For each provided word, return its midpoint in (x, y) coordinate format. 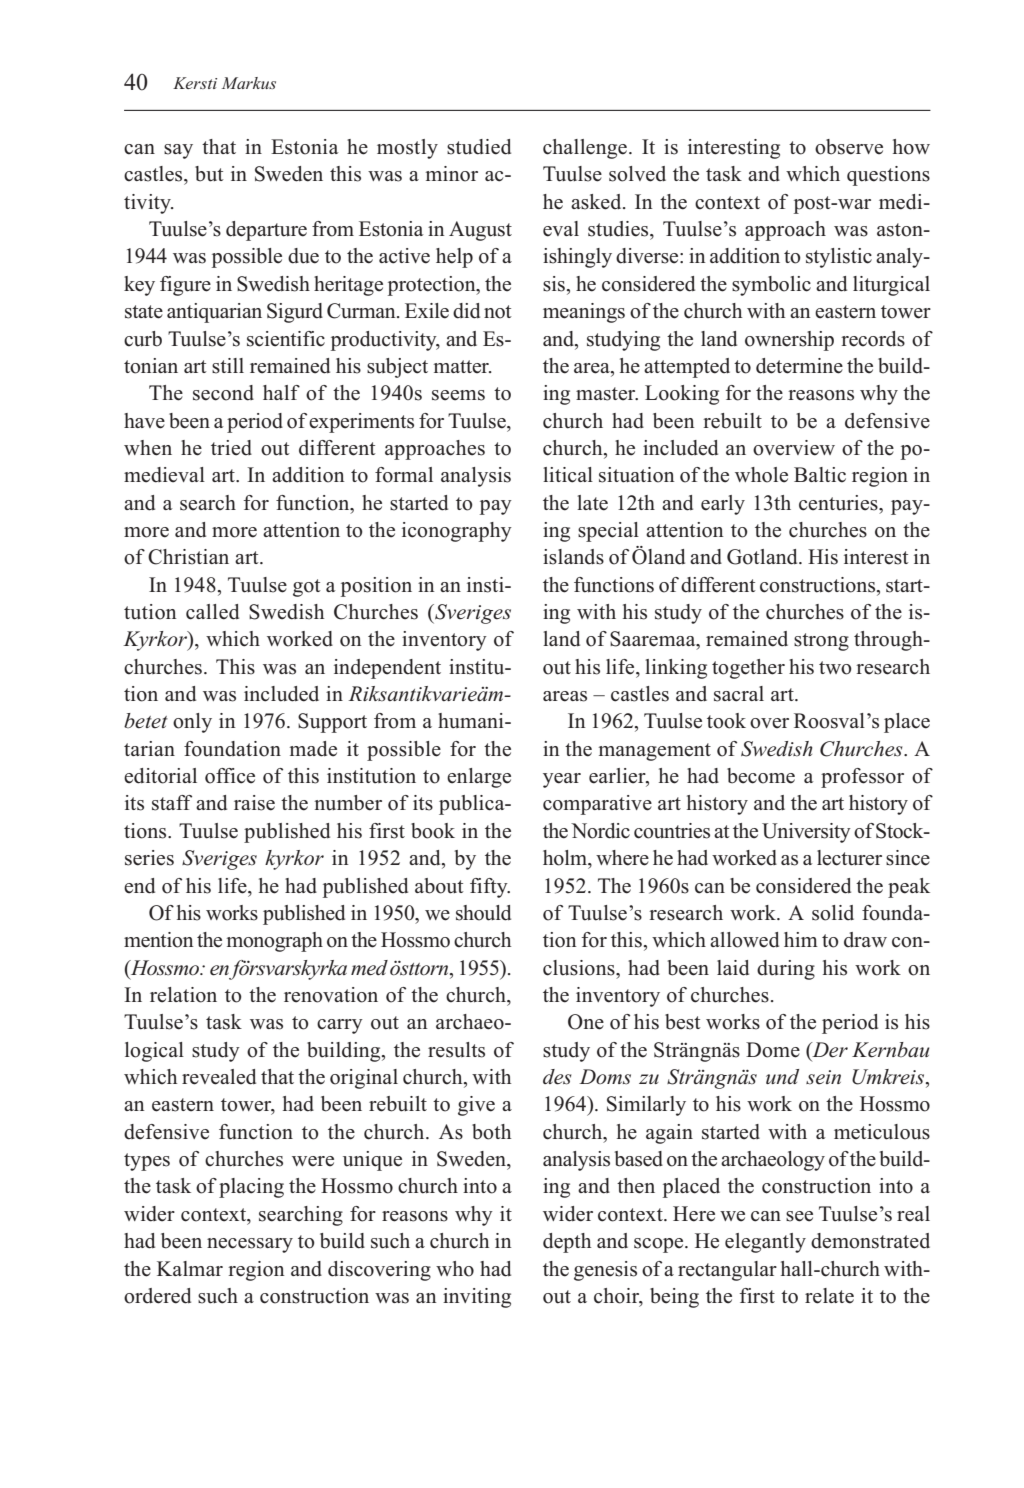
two (835, 668)
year (562, 780)
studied (479, 147)
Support (332, 723)
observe (849, 147)
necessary (250, 1245)
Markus (249, 83)
